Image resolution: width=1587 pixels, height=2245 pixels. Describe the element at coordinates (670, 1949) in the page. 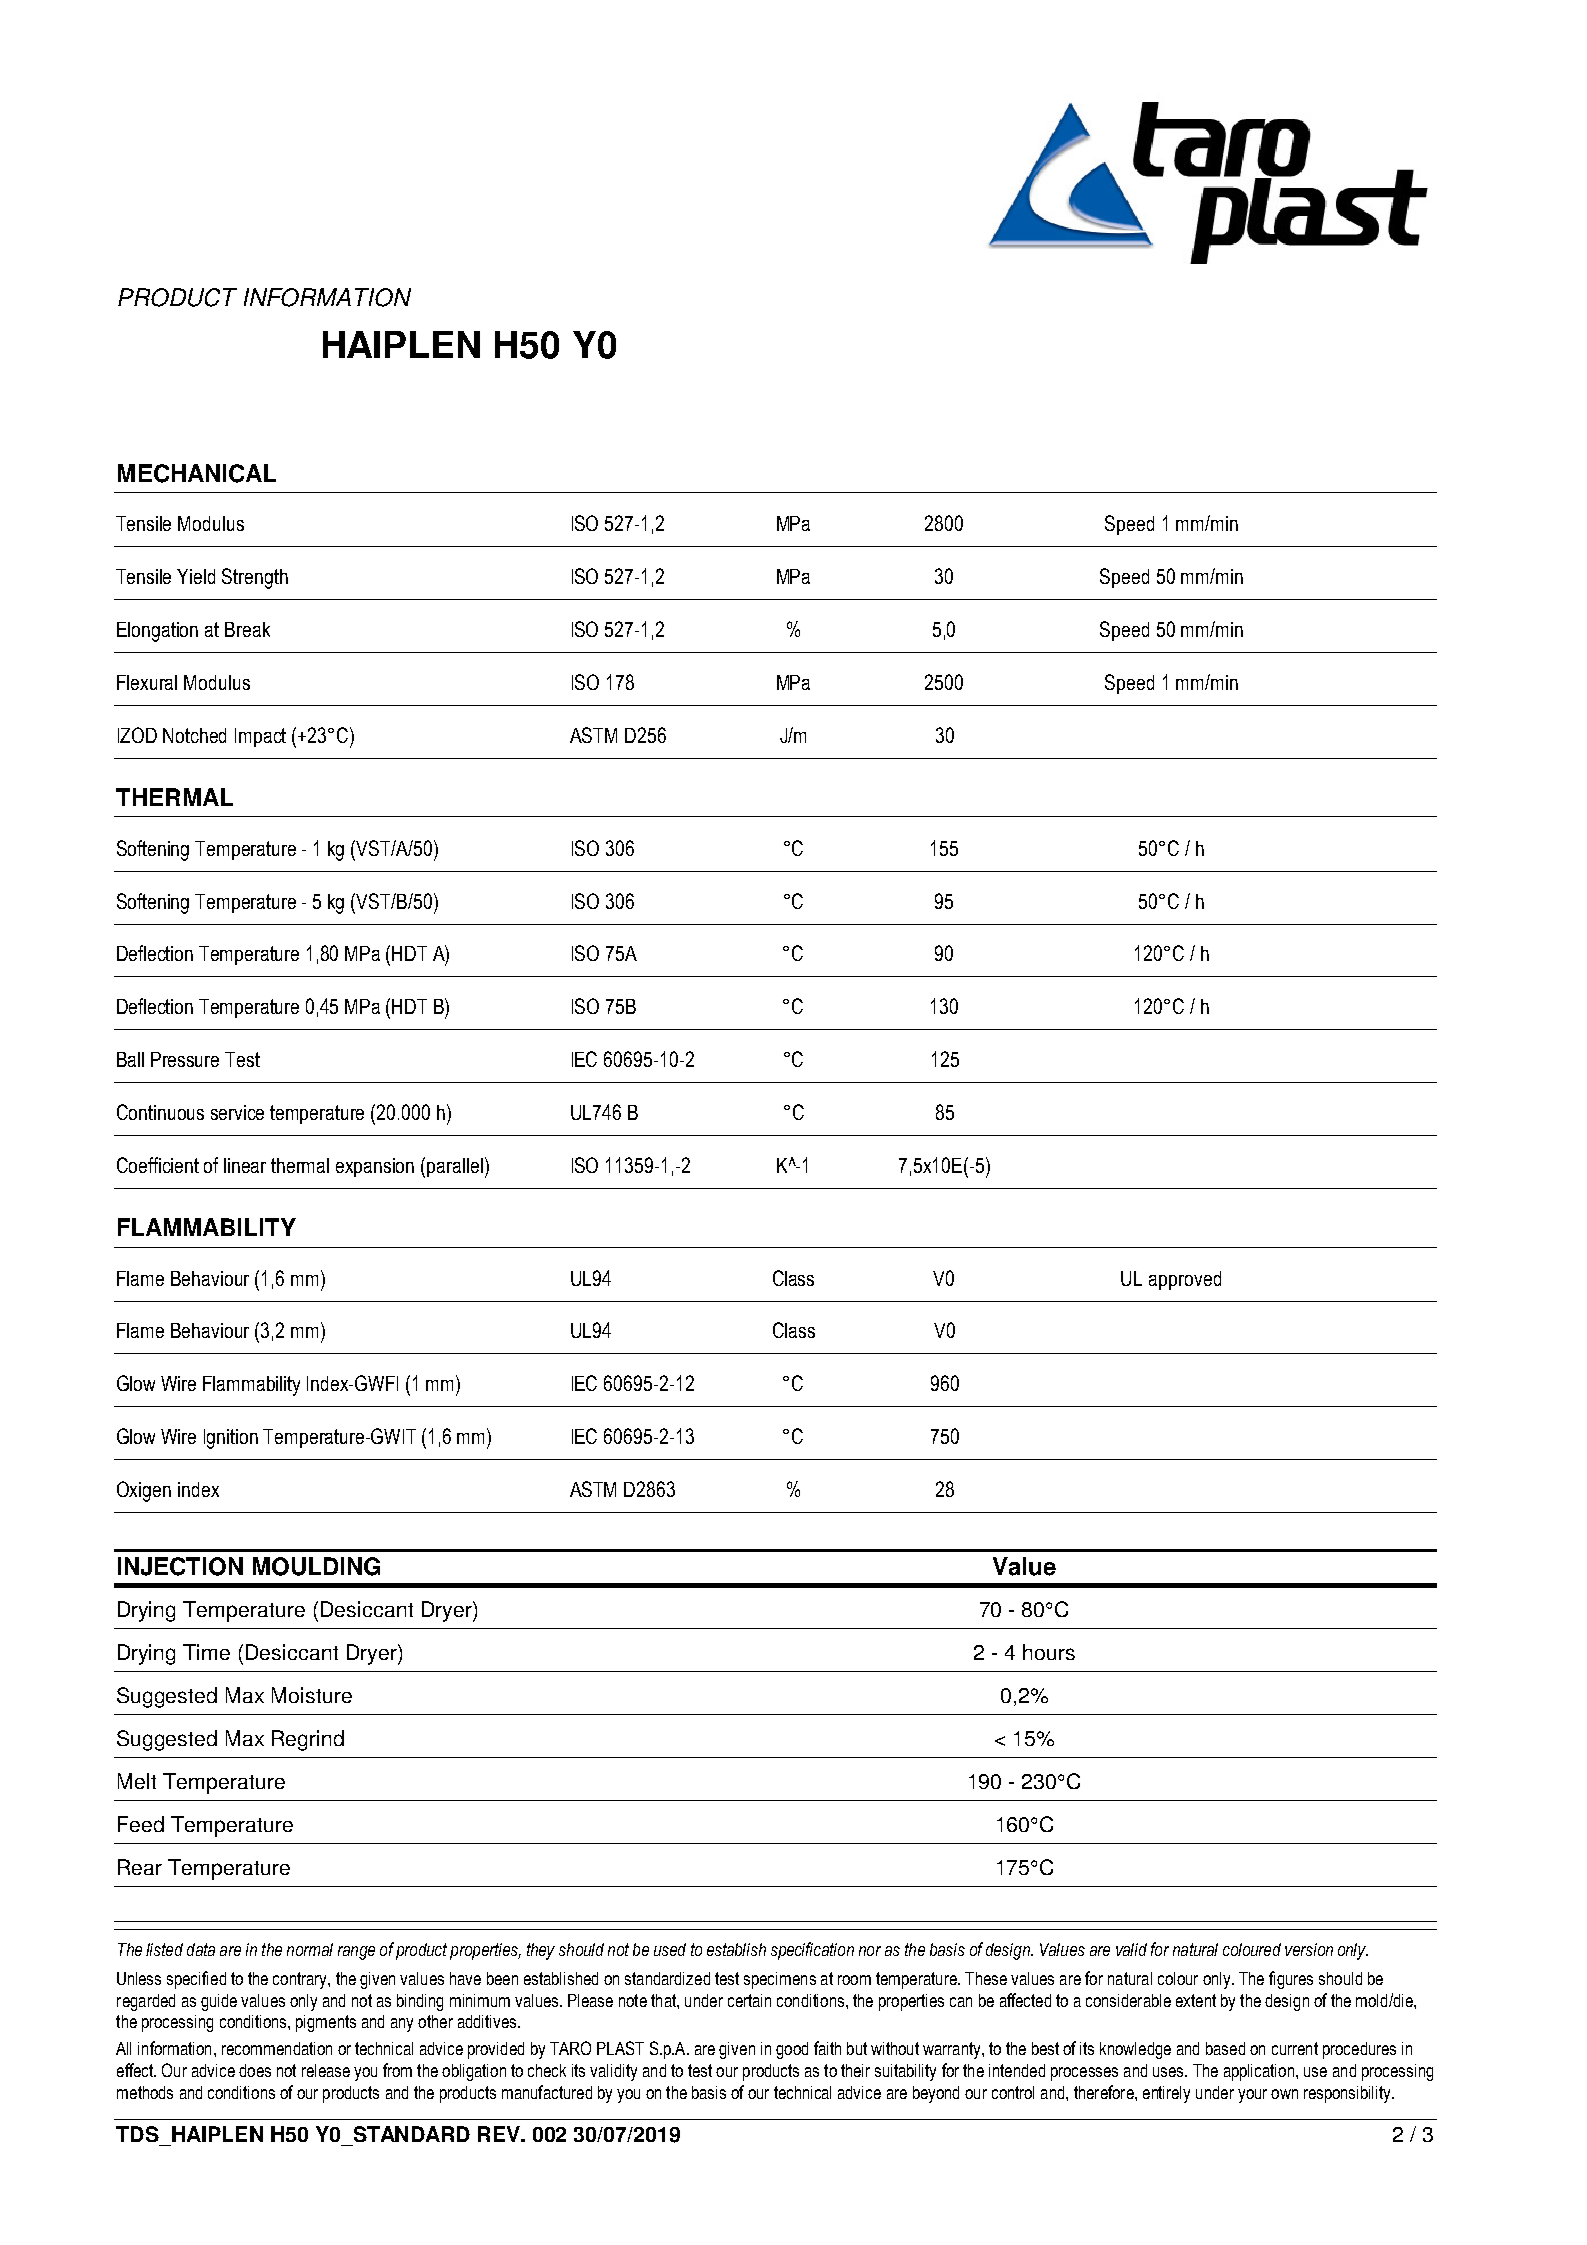

I see `used` at that location.
